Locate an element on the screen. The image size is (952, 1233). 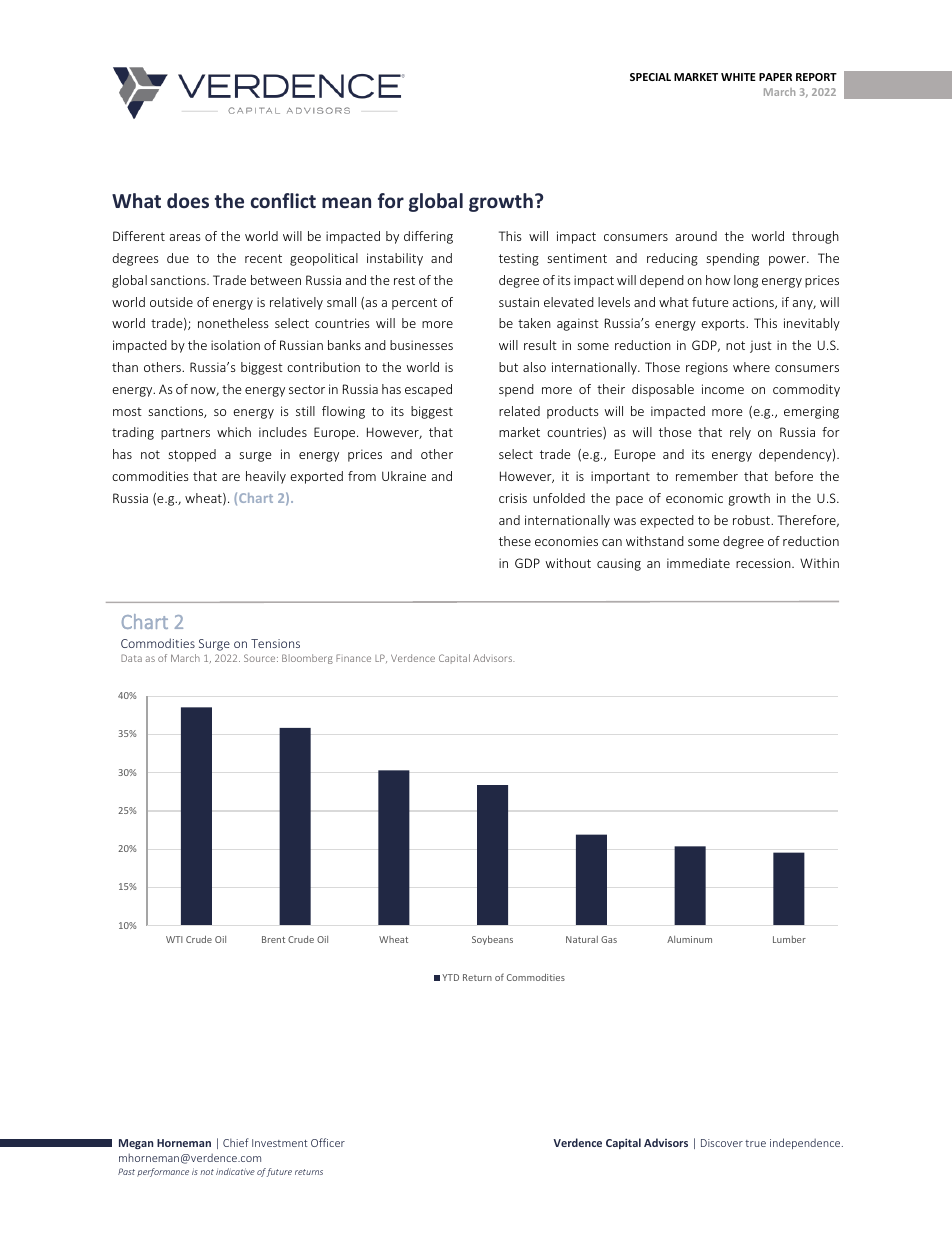
Tensions is located at coordinates (275, 643).
